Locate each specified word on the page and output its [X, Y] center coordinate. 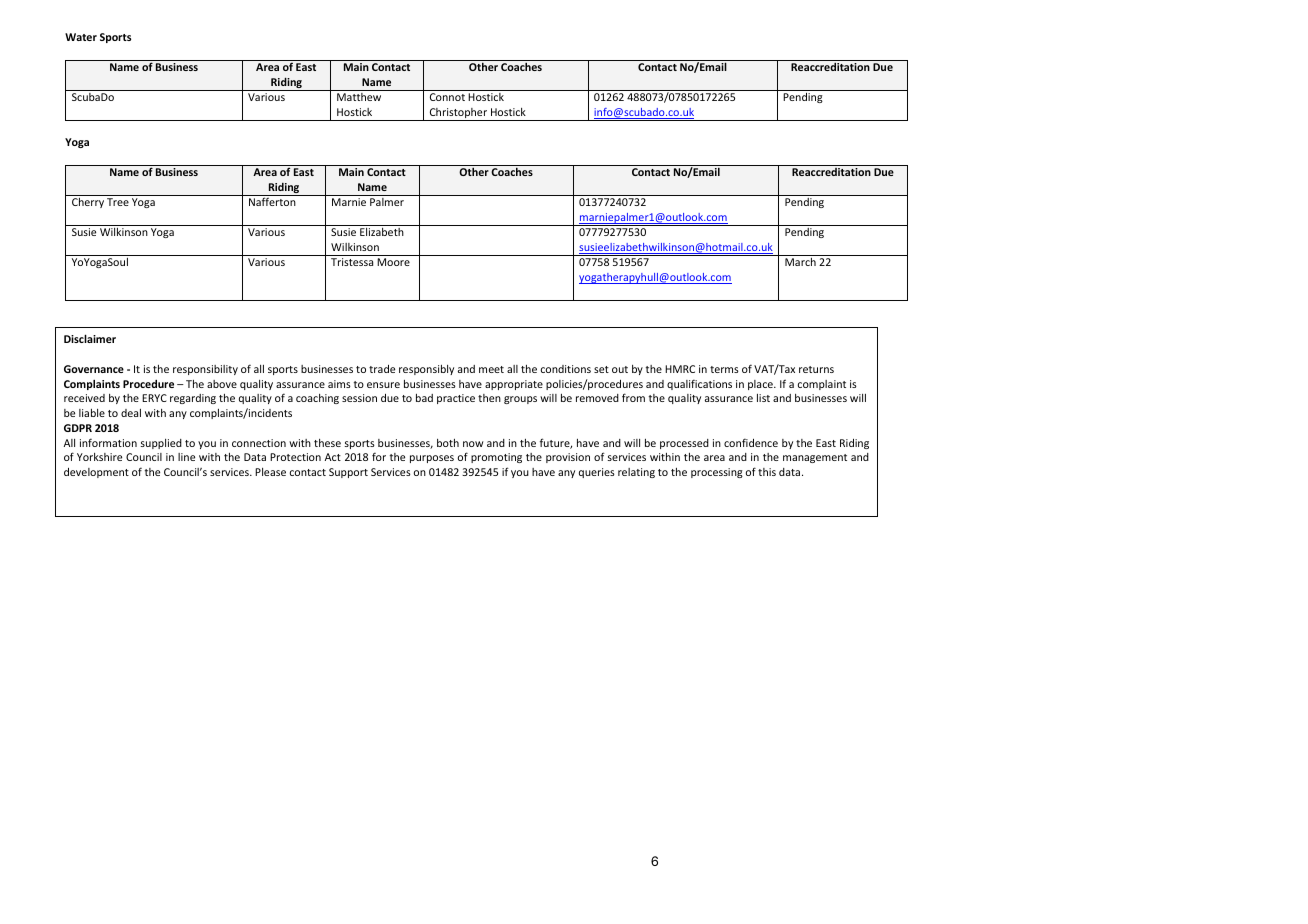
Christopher [458, 114]
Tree [118, 202]
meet [491, 369]
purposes [432, 459]
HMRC [680, 369]
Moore [393, 262]
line [186, 457]
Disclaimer [90, 338]
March [800, 262]
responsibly [426, 370]
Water [81, 37]
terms [724, 369]
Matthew [359, 97]
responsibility [205, 370]
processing [717, 473]
